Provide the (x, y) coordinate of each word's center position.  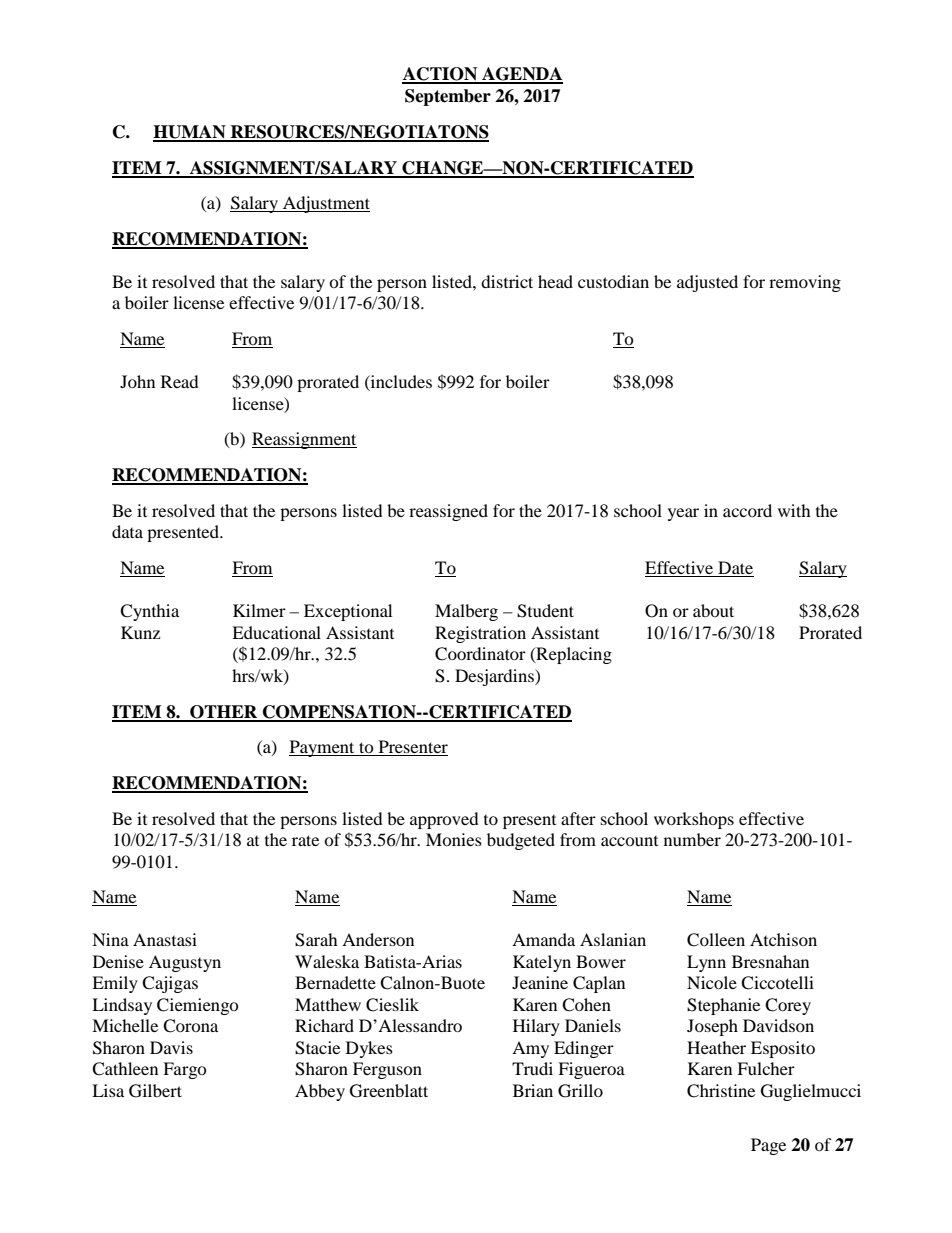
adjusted (707, 283)
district (507, 281)
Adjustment (325, 204)
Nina (110, 939)
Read (180, 381)
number (692, 839)
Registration (480, 634)
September (448, 97)
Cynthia (149, 612)
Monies (454, 839)
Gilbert (155, 1091)
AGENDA (521, 75)
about (713, 610)
